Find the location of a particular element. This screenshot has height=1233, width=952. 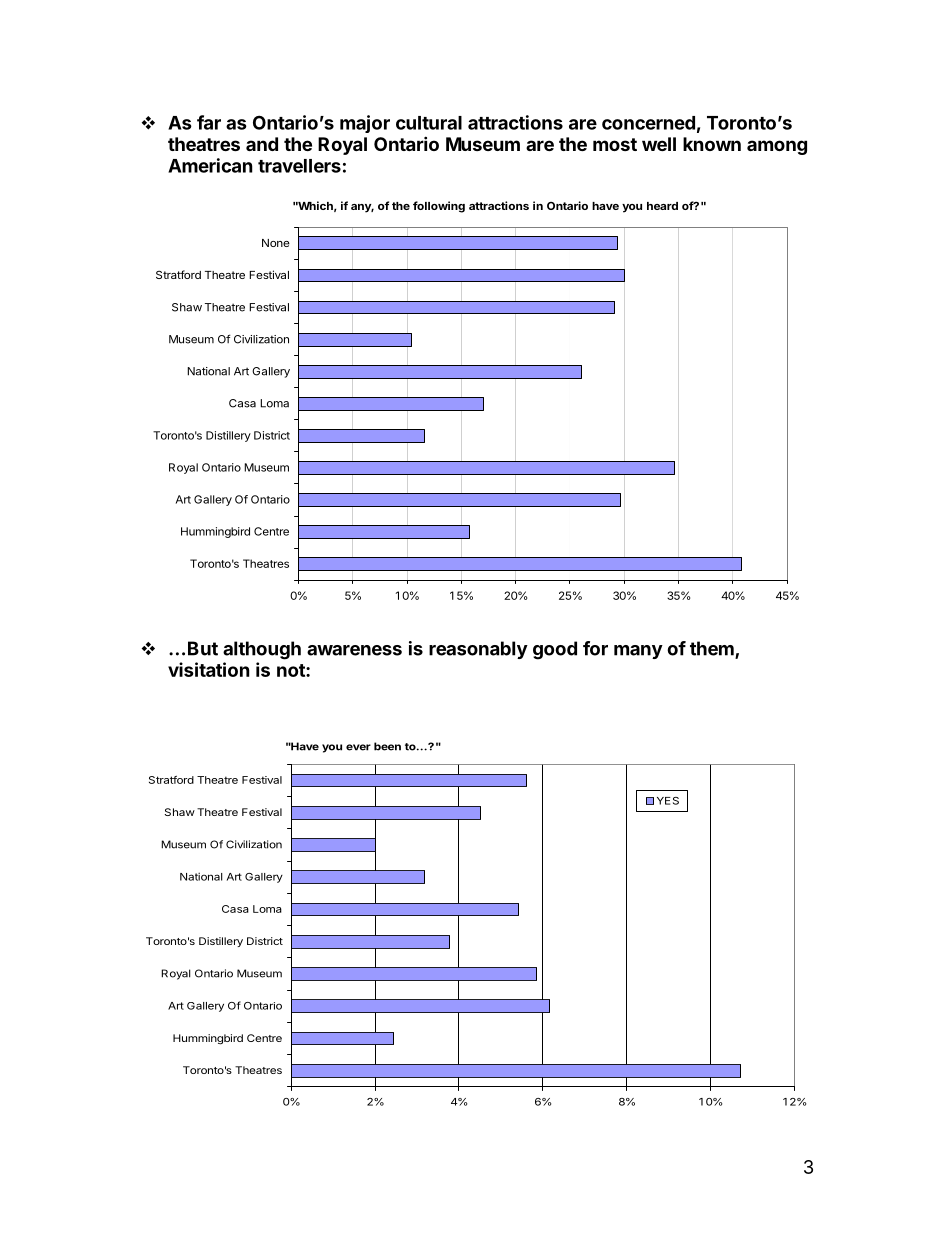

and is located at coordinates (262, 144).
